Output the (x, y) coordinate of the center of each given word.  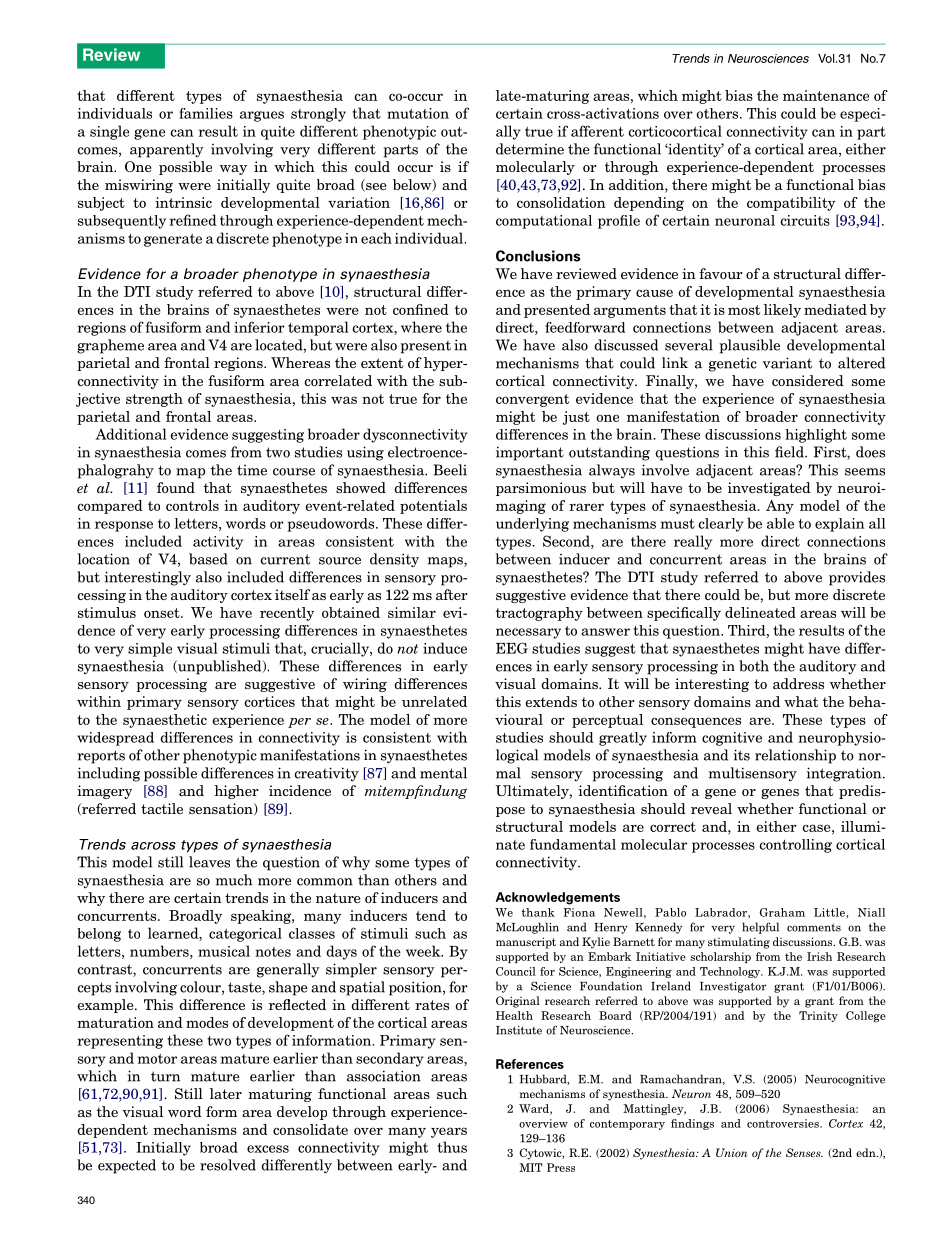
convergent (532, 400)
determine (530, 149)
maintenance (826, 95)
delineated (760, 612)
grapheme (110, 346)
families (206, 113)
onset (163, 613)
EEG (512, 648)
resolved (228, 1165)
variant (787, 363)
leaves (209, 862)
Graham (782, 912)
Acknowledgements (558, 898)
